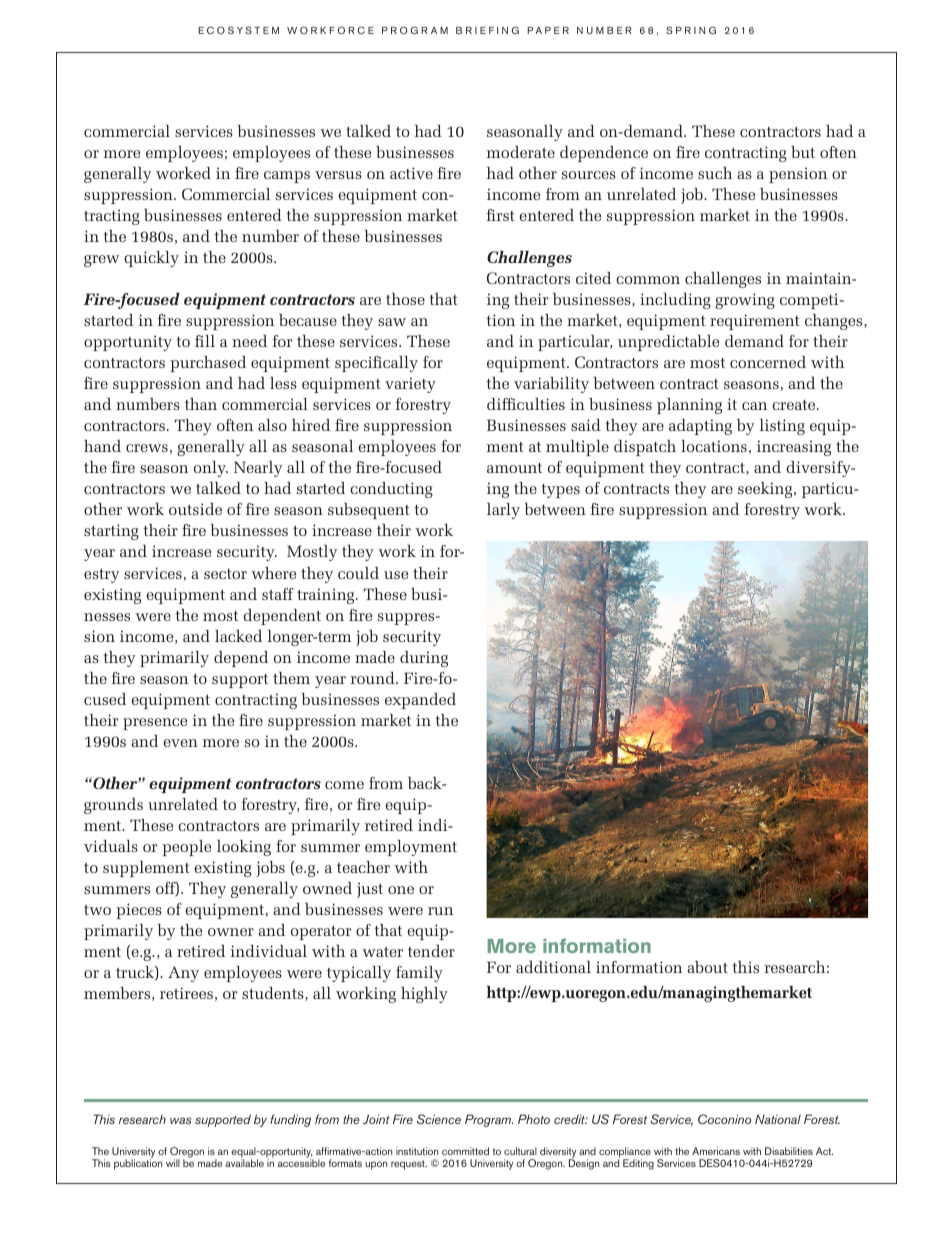  What do you see at coordinates (766, 490) in the screenshot?
I see `seeking` at bounding box center [766, 490].
